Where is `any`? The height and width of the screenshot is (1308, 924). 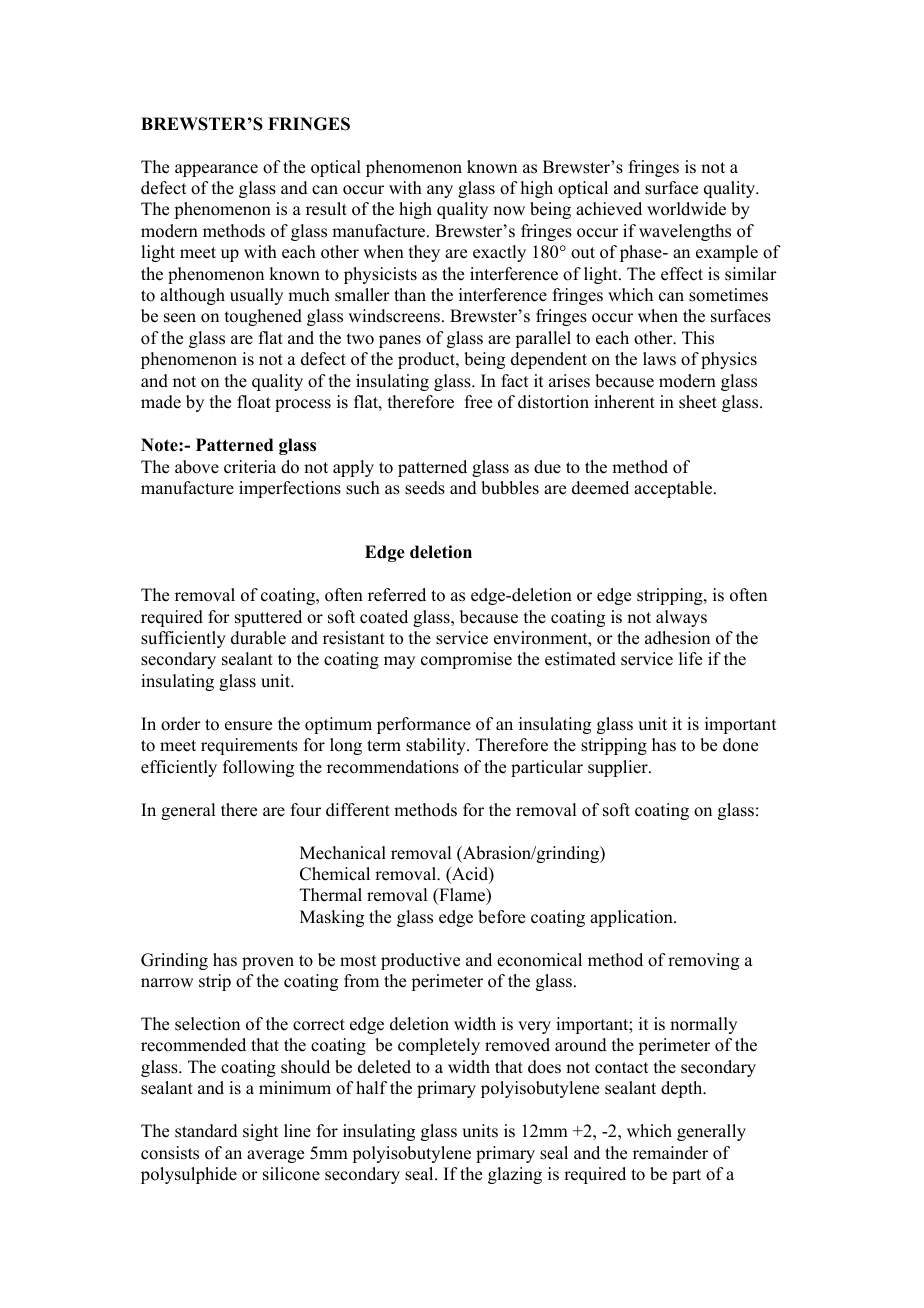 any is located at coordinates (440, 191).
